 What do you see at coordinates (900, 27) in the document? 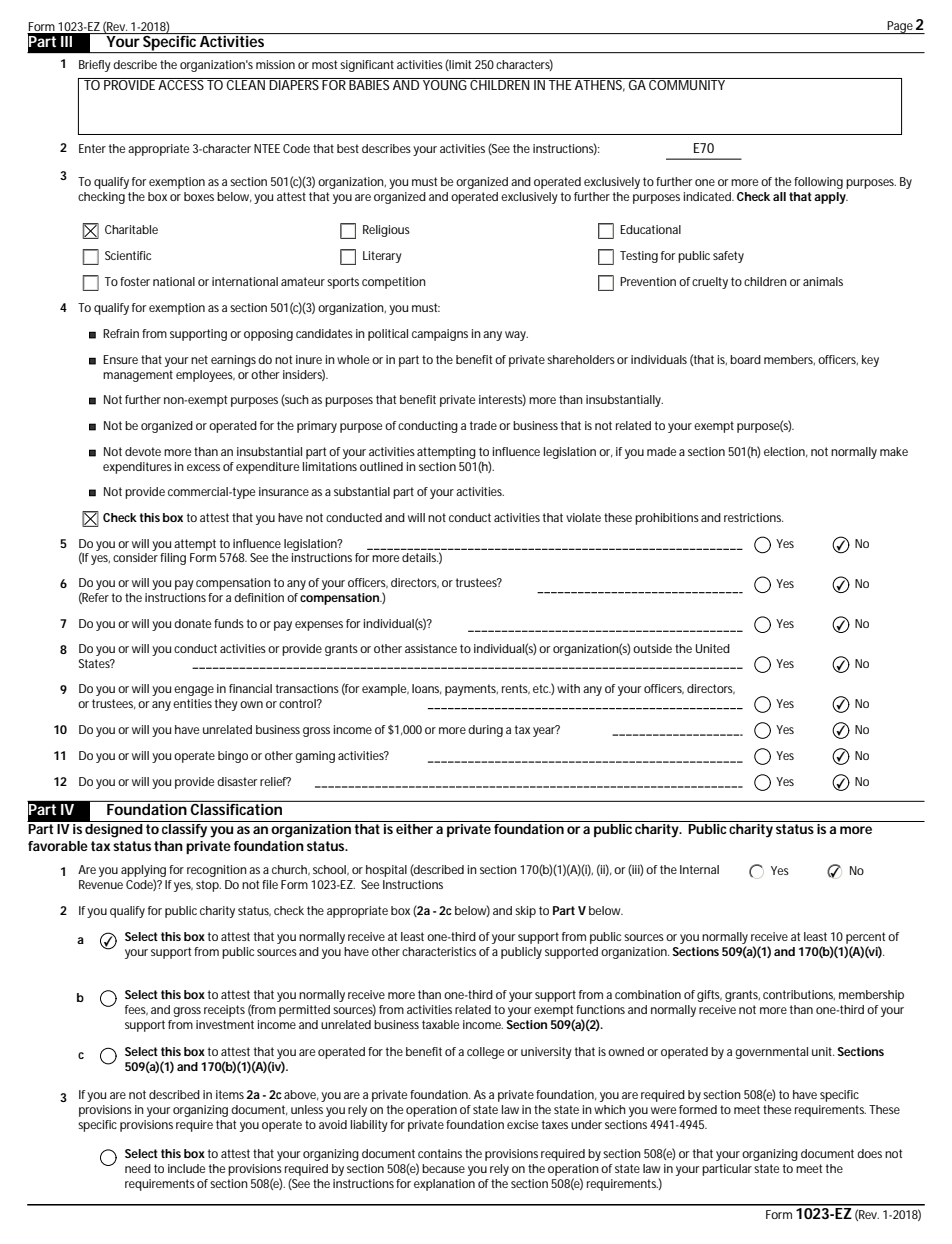
I see `Page` at bounding box center [900, 27].
